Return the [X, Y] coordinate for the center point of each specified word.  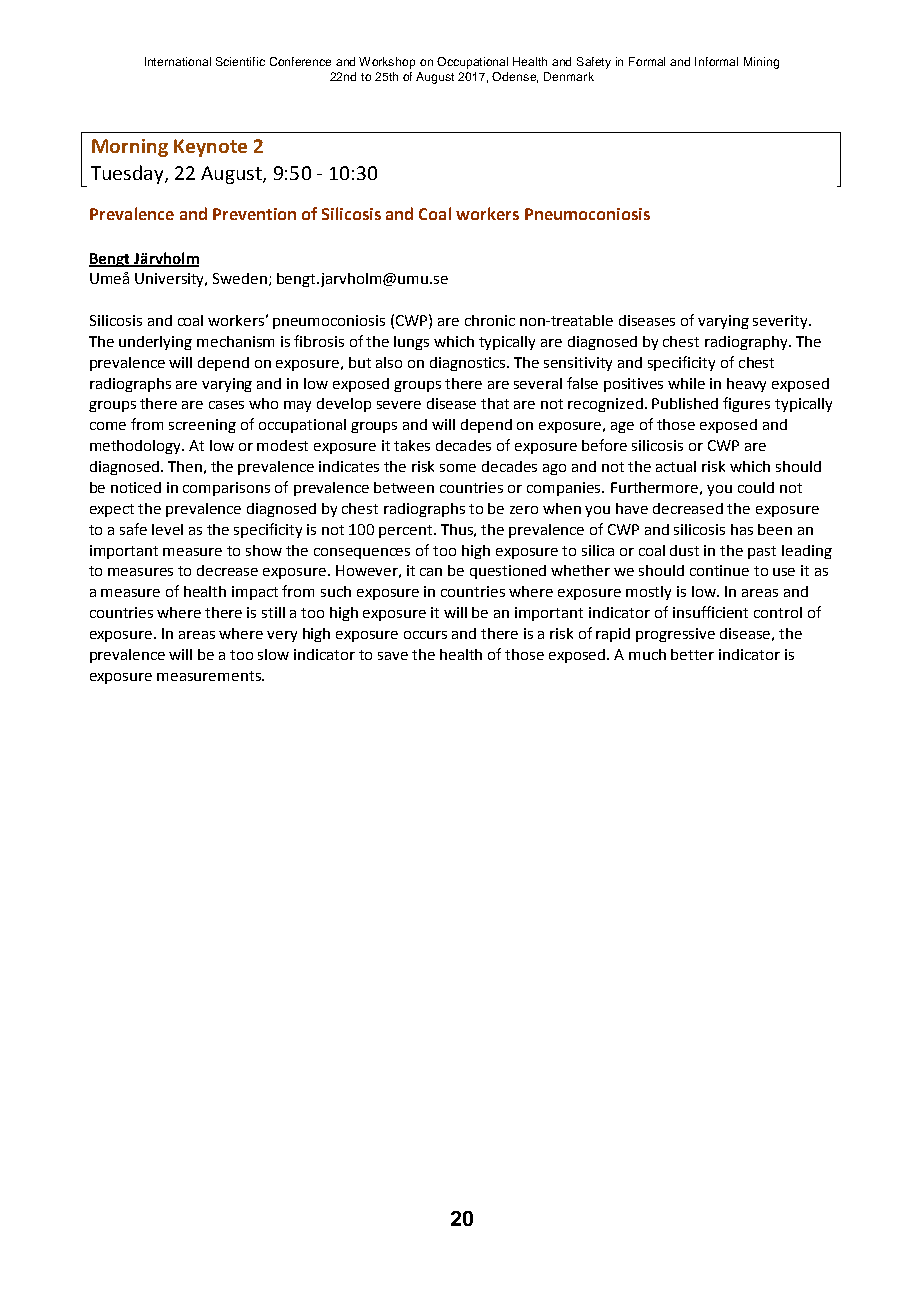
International [178, 61]
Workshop [387, 63]
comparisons [226, 489]
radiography [747, 343]
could [756, 487]
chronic [490, 320]
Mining [761, 63]
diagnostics [469, 364]
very [282, 636]
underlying [155, 343]
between [404, 487]
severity [781, 322]
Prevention [254, 214]
